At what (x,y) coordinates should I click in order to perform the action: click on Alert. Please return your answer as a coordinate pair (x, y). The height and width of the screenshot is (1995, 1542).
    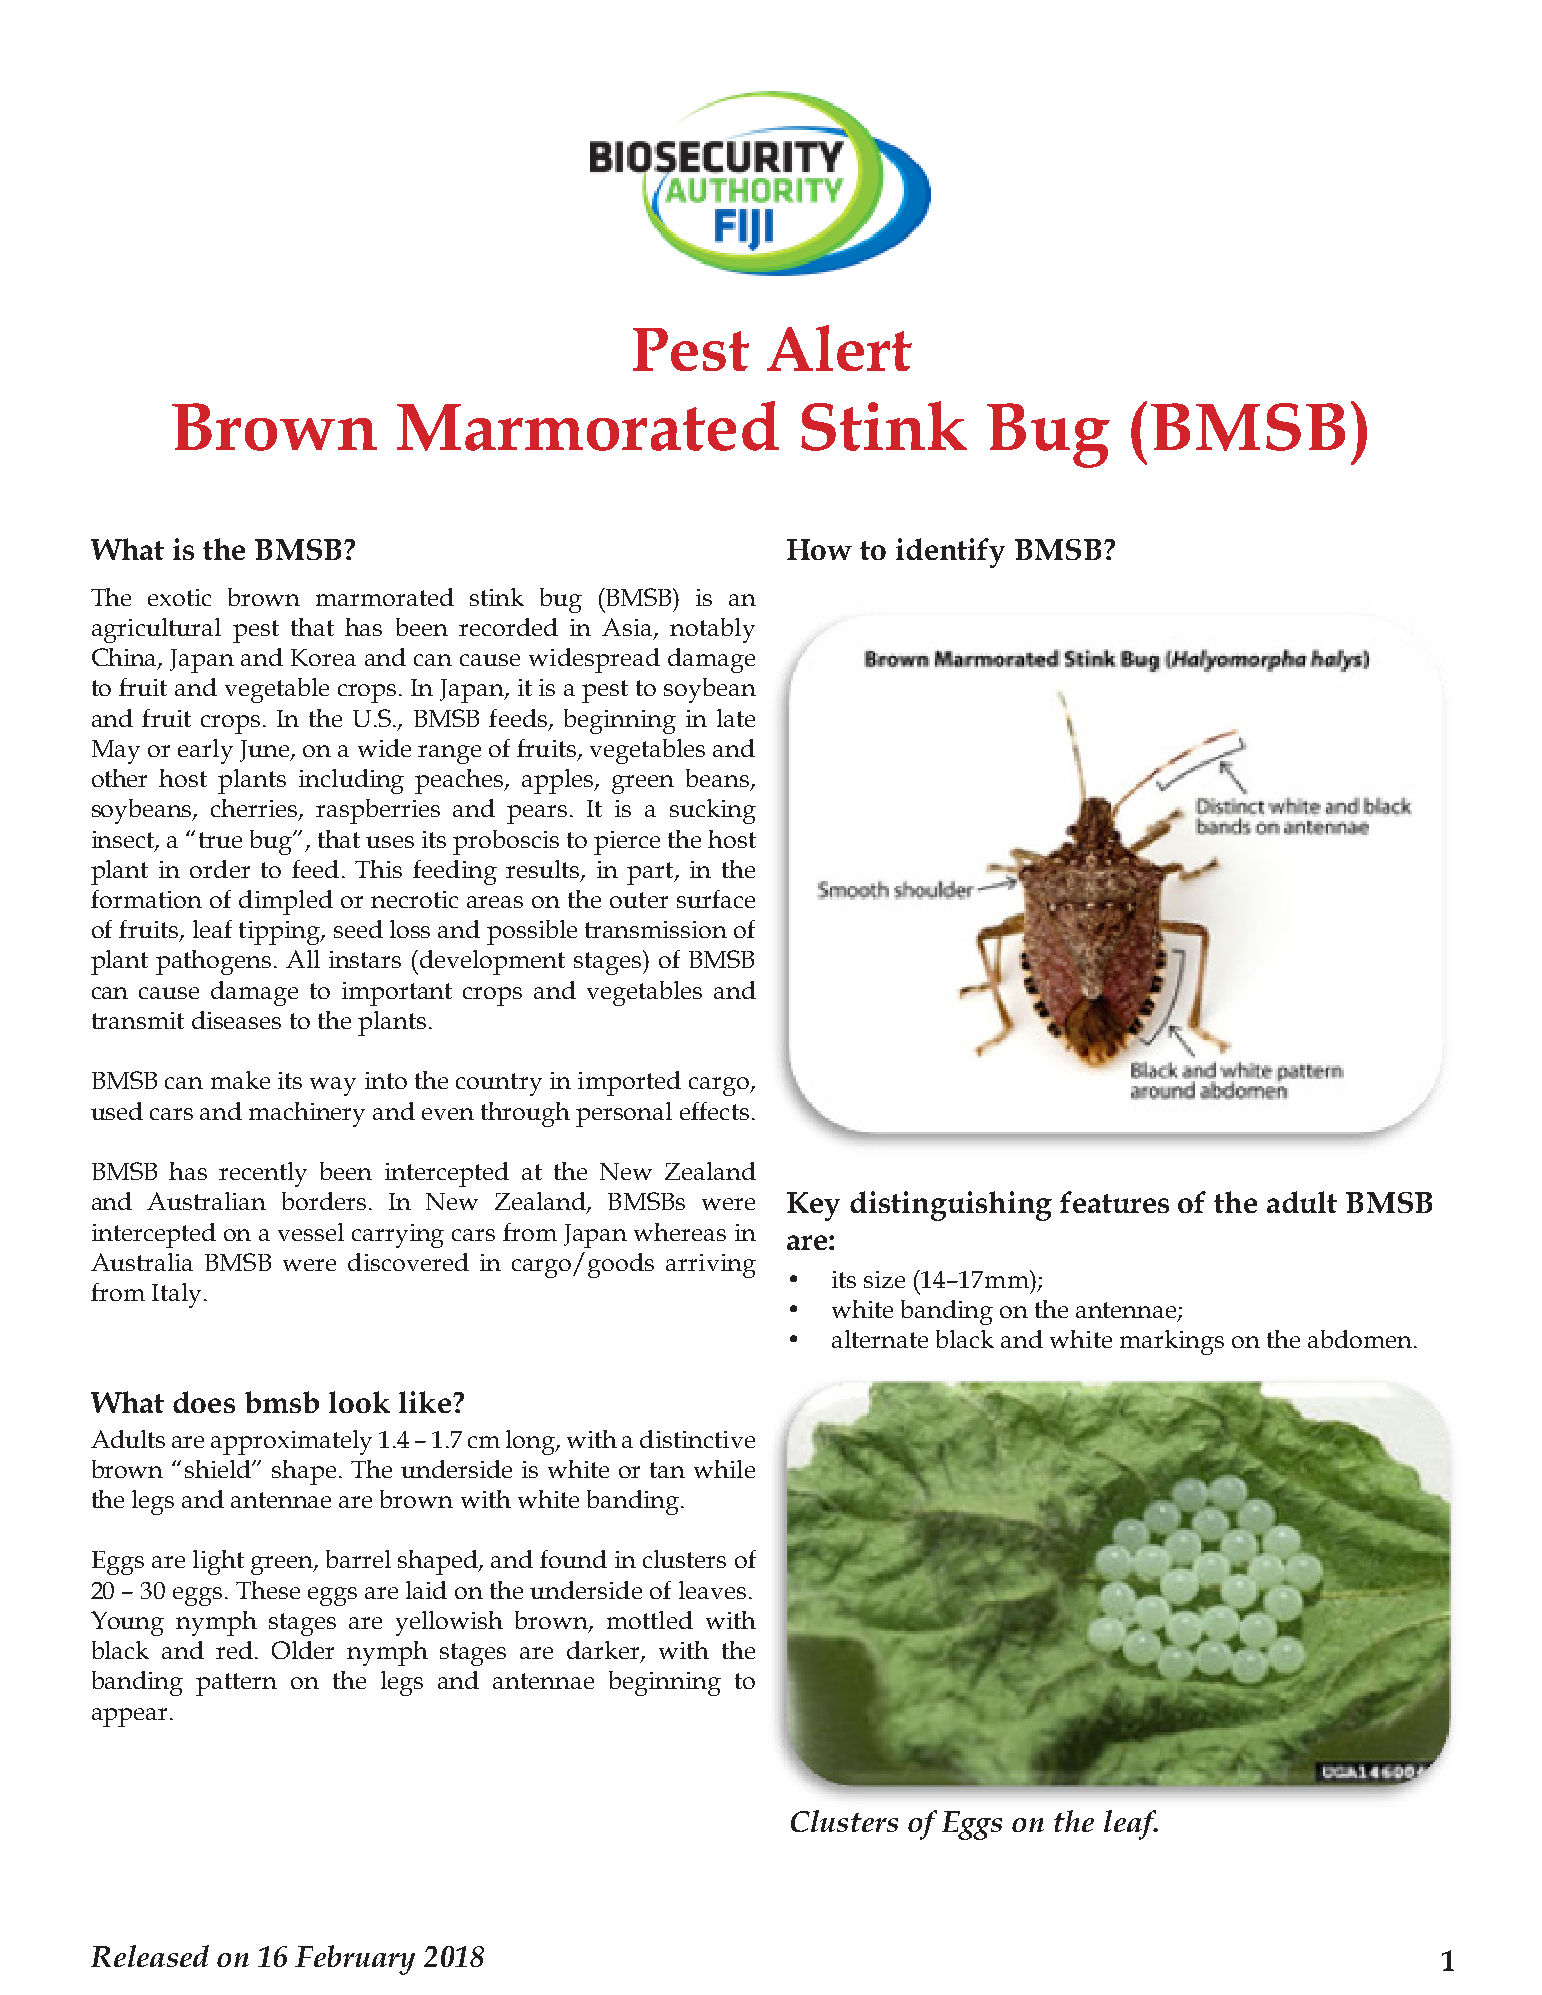
    Looking at the image, I should click on (839, 348).
